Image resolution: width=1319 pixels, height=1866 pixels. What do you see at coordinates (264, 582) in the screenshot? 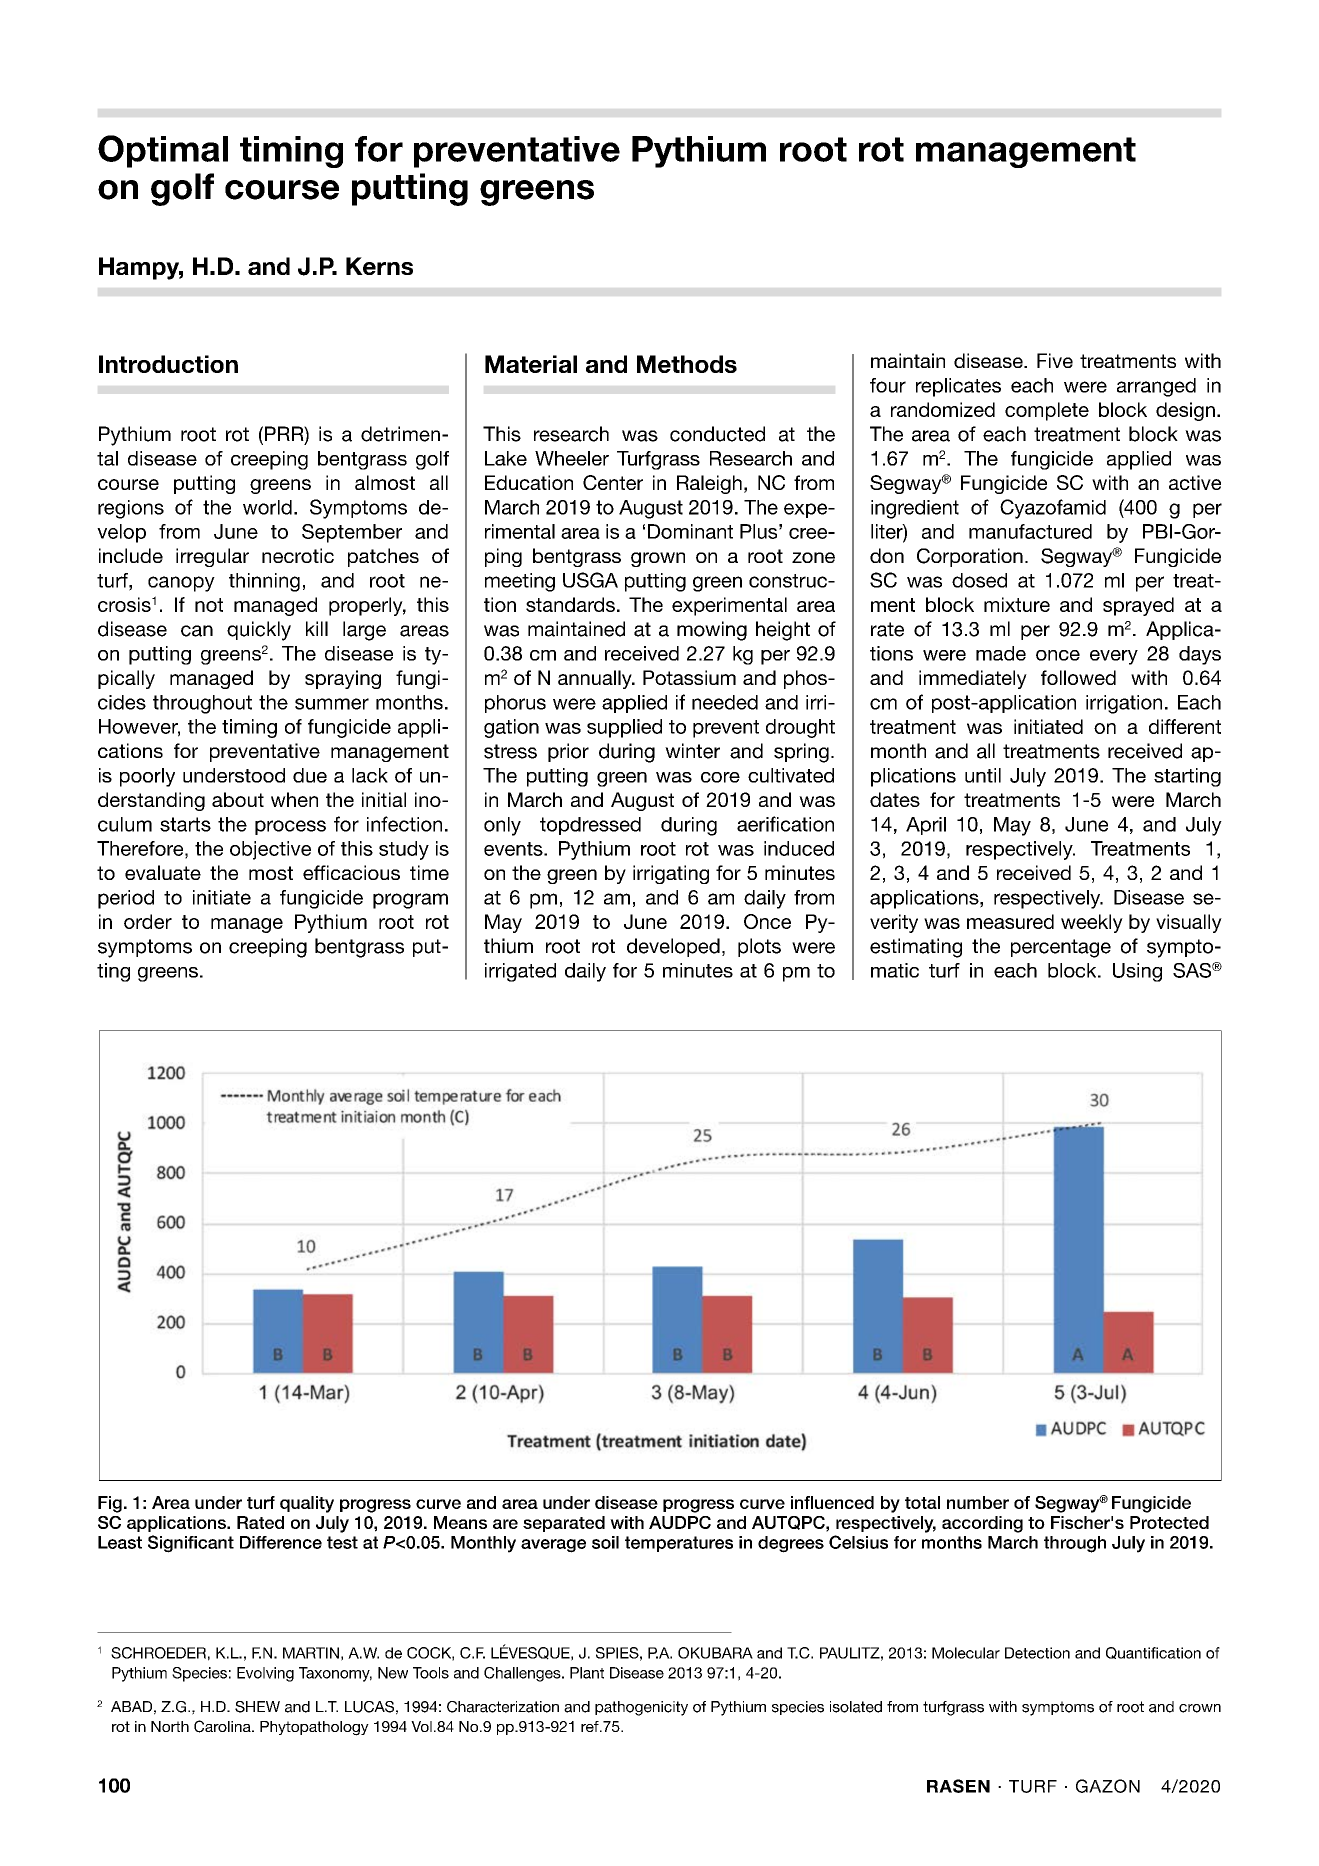
I see `thinning` at bounding box center [264, 582].
